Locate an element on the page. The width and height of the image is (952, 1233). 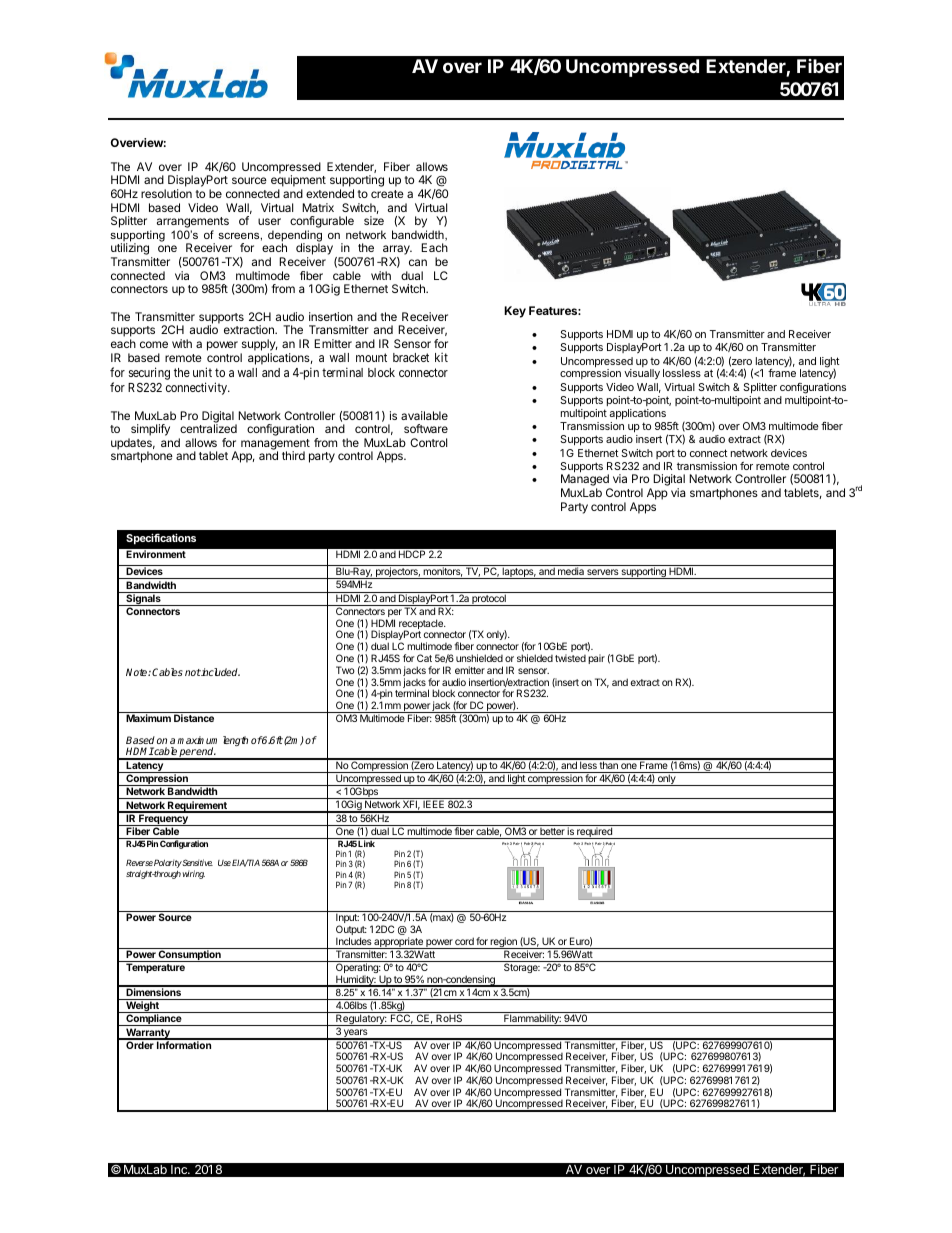
visually is located at coordinates (642, 374).
